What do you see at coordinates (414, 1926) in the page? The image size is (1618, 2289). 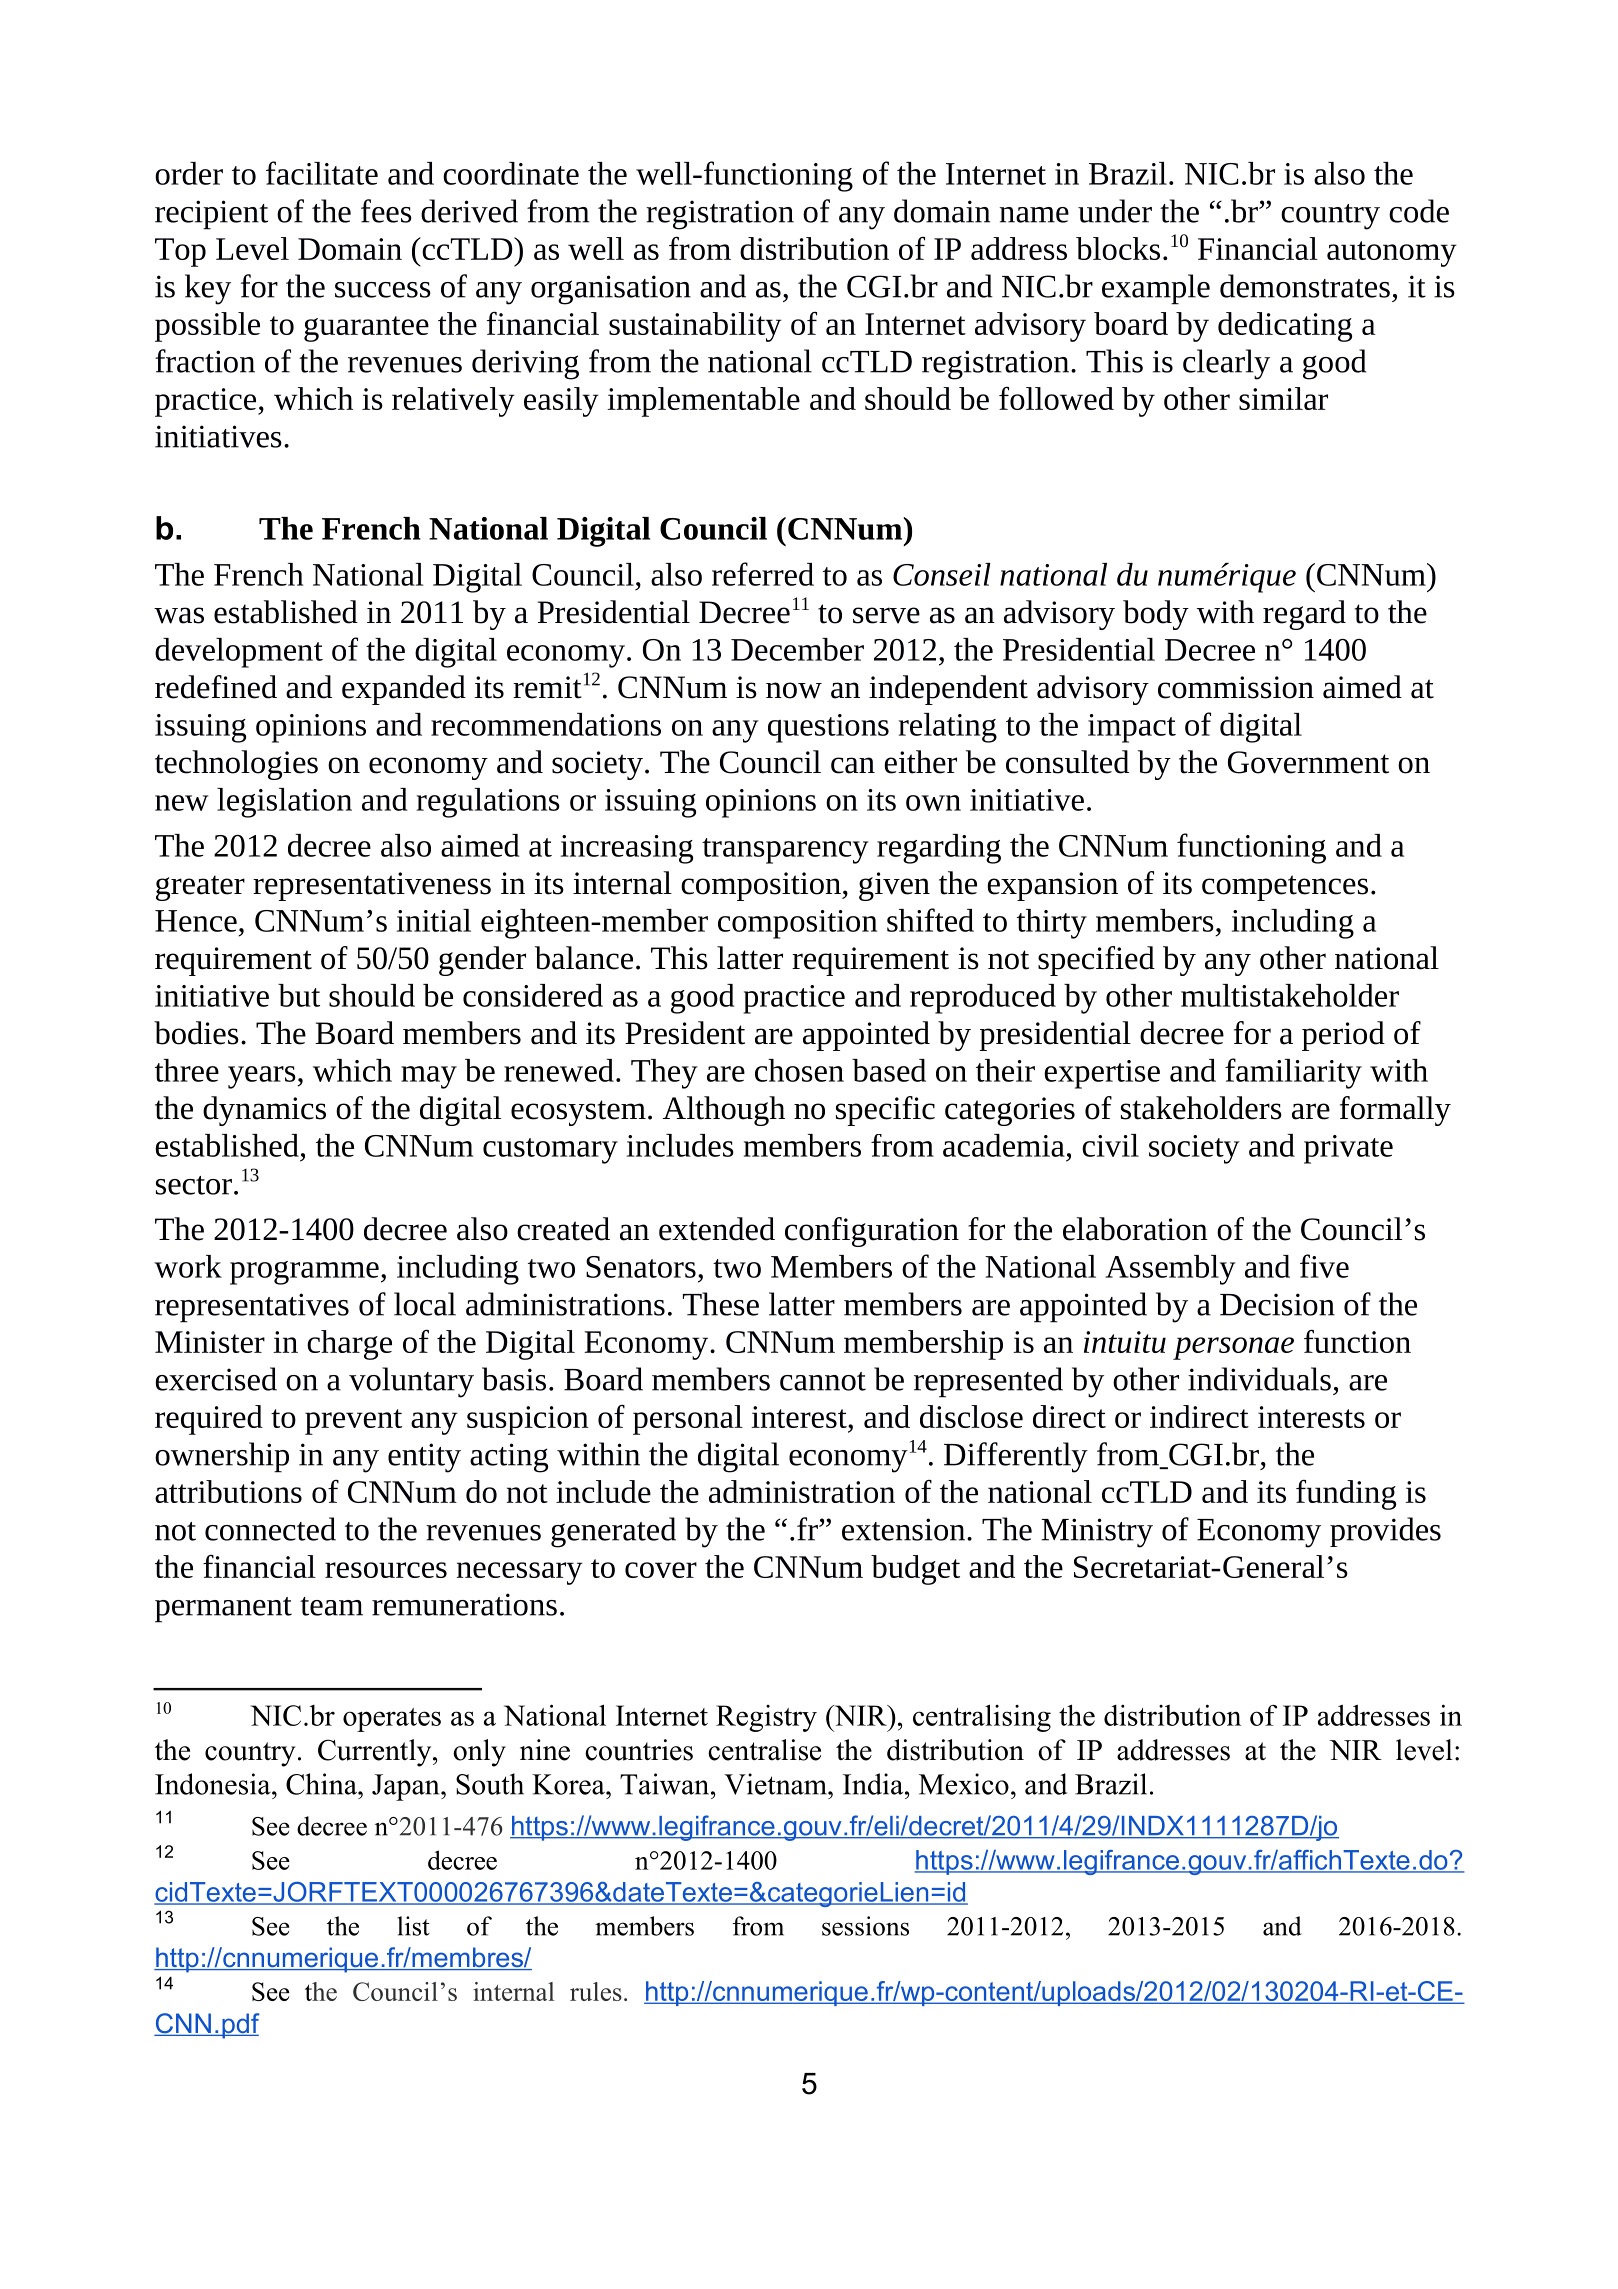 I see `list` at bounding box center [414, 1926].
